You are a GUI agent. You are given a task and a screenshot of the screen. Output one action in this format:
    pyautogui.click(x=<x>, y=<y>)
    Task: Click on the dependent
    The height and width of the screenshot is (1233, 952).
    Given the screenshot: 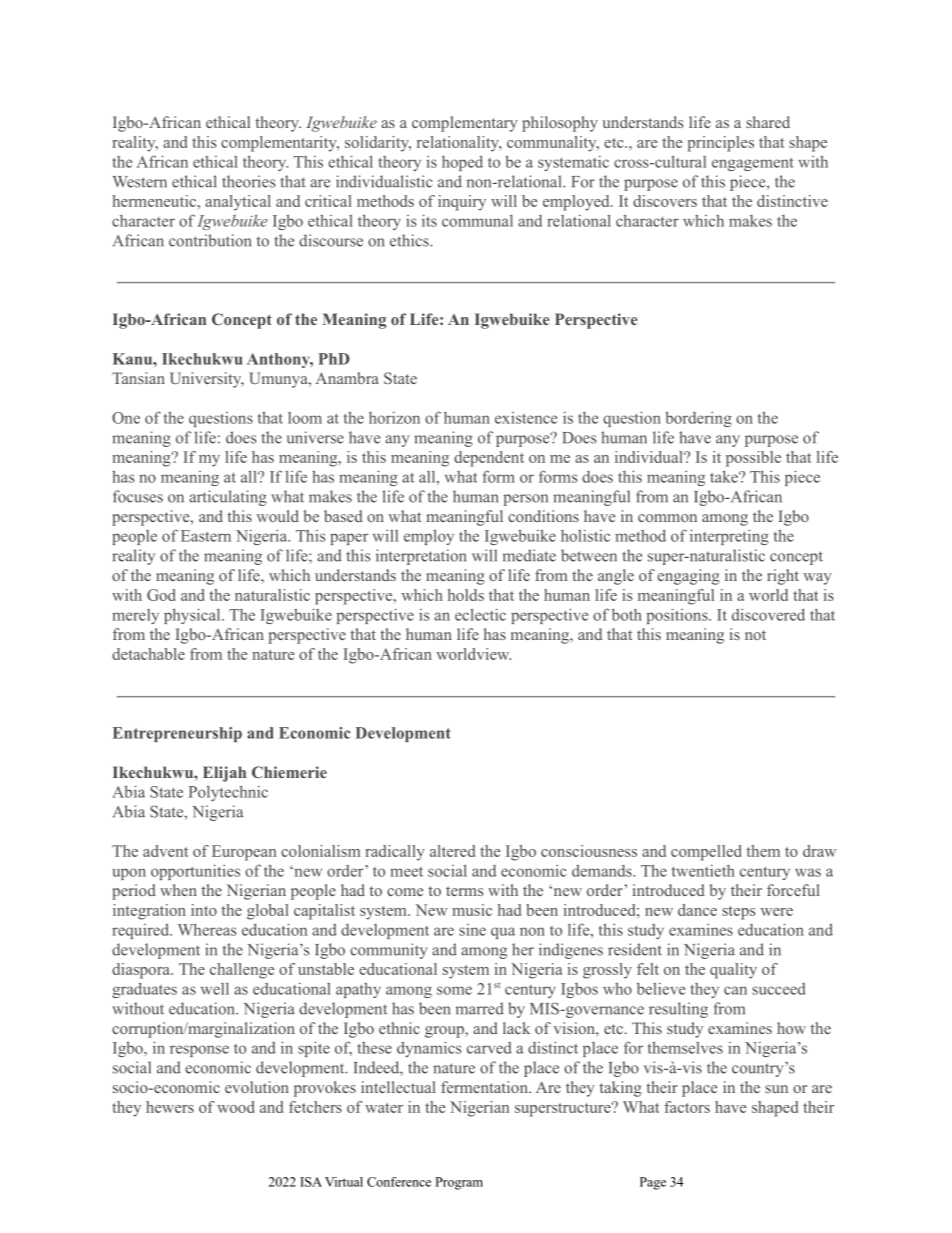 What is the action you would take?
    pyautogui.click(x=489, y=459)
